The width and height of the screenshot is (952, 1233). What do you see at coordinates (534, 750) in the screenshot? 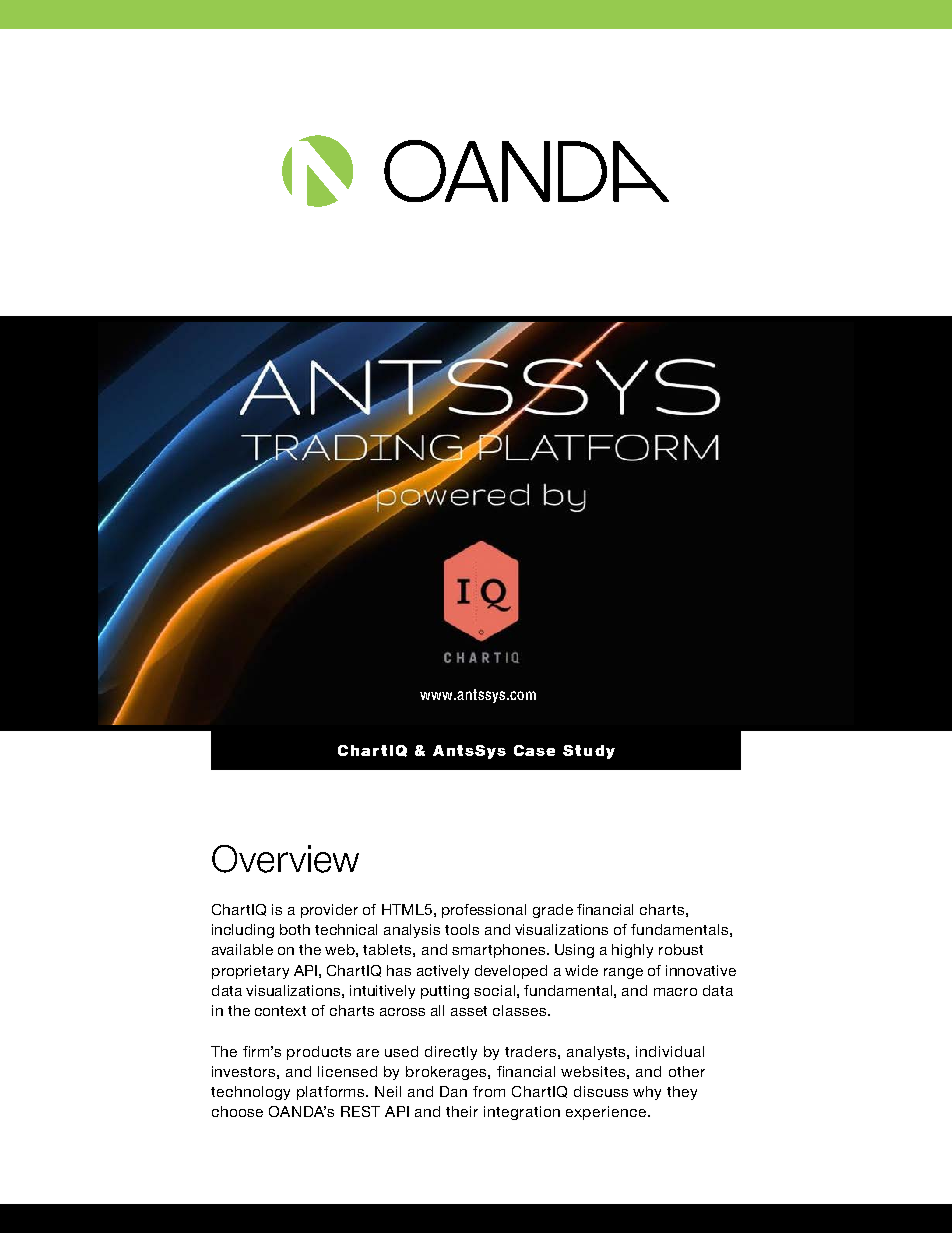
I see `Case` at bounding box center [534, 750].
